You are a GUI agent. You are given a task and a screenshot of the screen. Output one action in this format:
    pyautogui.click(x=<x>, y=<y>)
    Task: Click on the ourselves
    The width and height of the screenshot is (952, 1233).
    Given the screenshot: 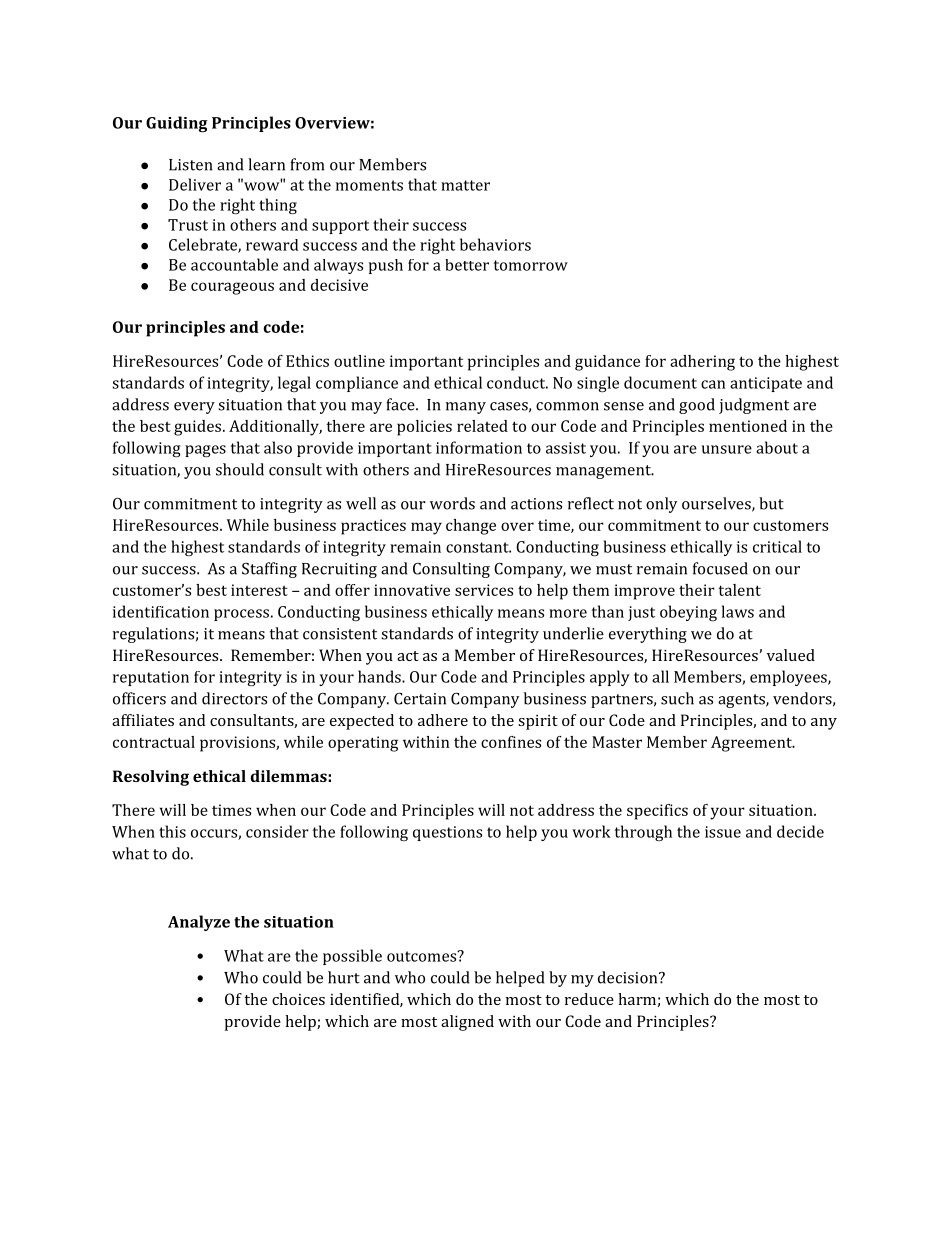 What is the action you would take?
    pyautogui.click(x=717, y=504)
